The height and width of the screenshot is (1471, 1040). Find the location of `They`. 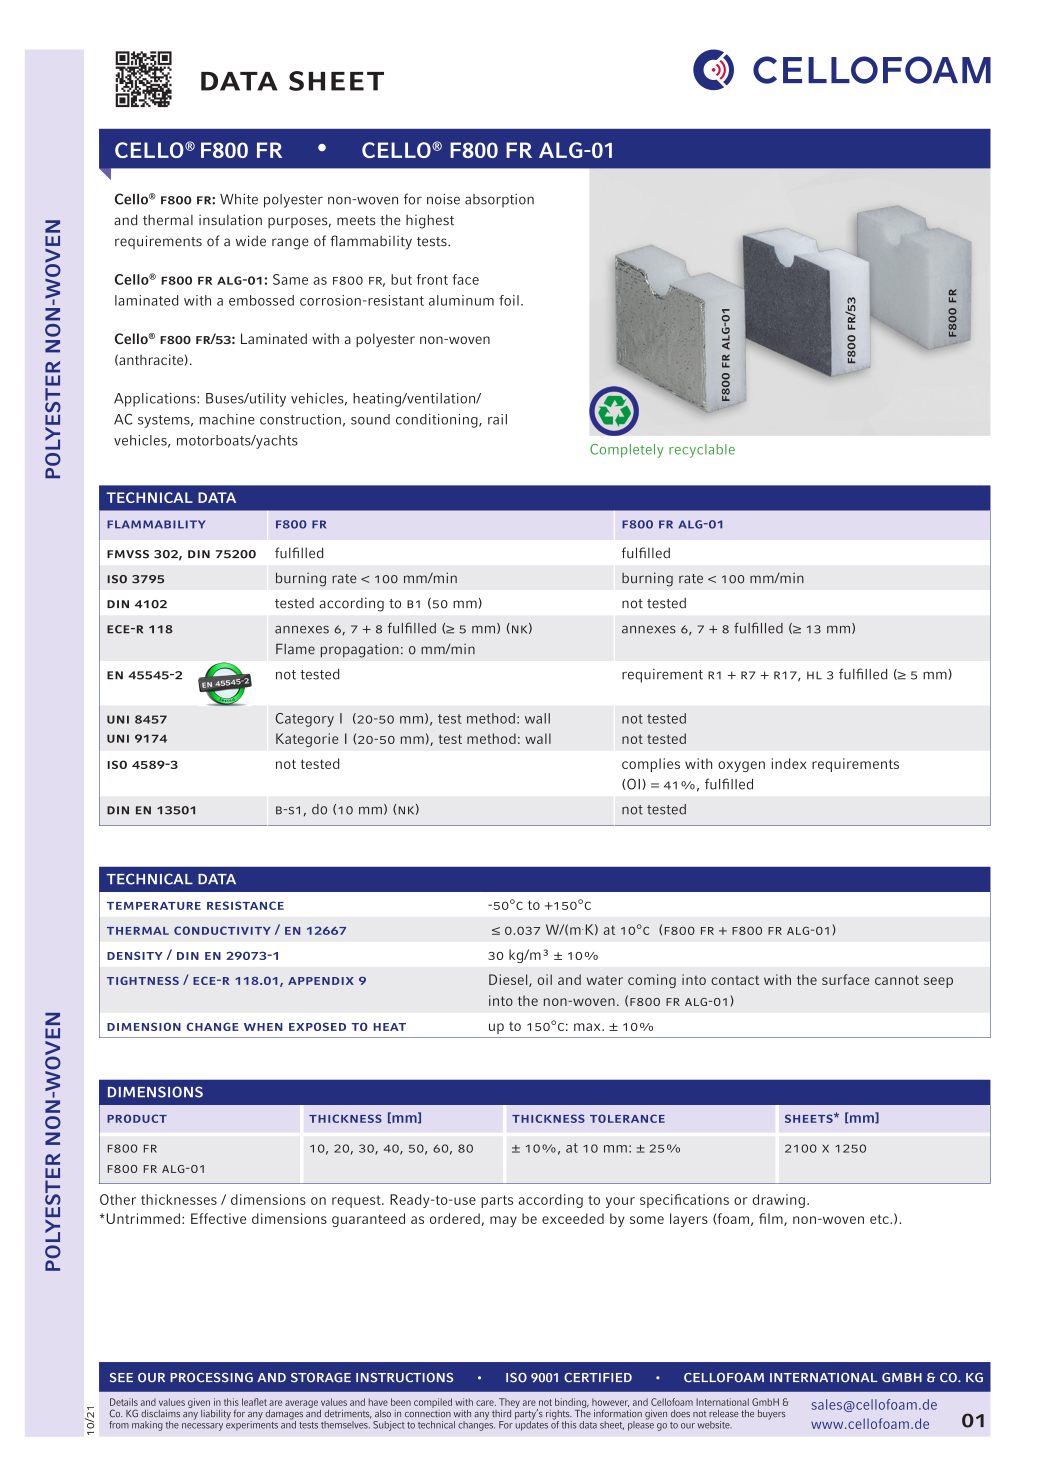

They is located at coordinates (509, 1403).
